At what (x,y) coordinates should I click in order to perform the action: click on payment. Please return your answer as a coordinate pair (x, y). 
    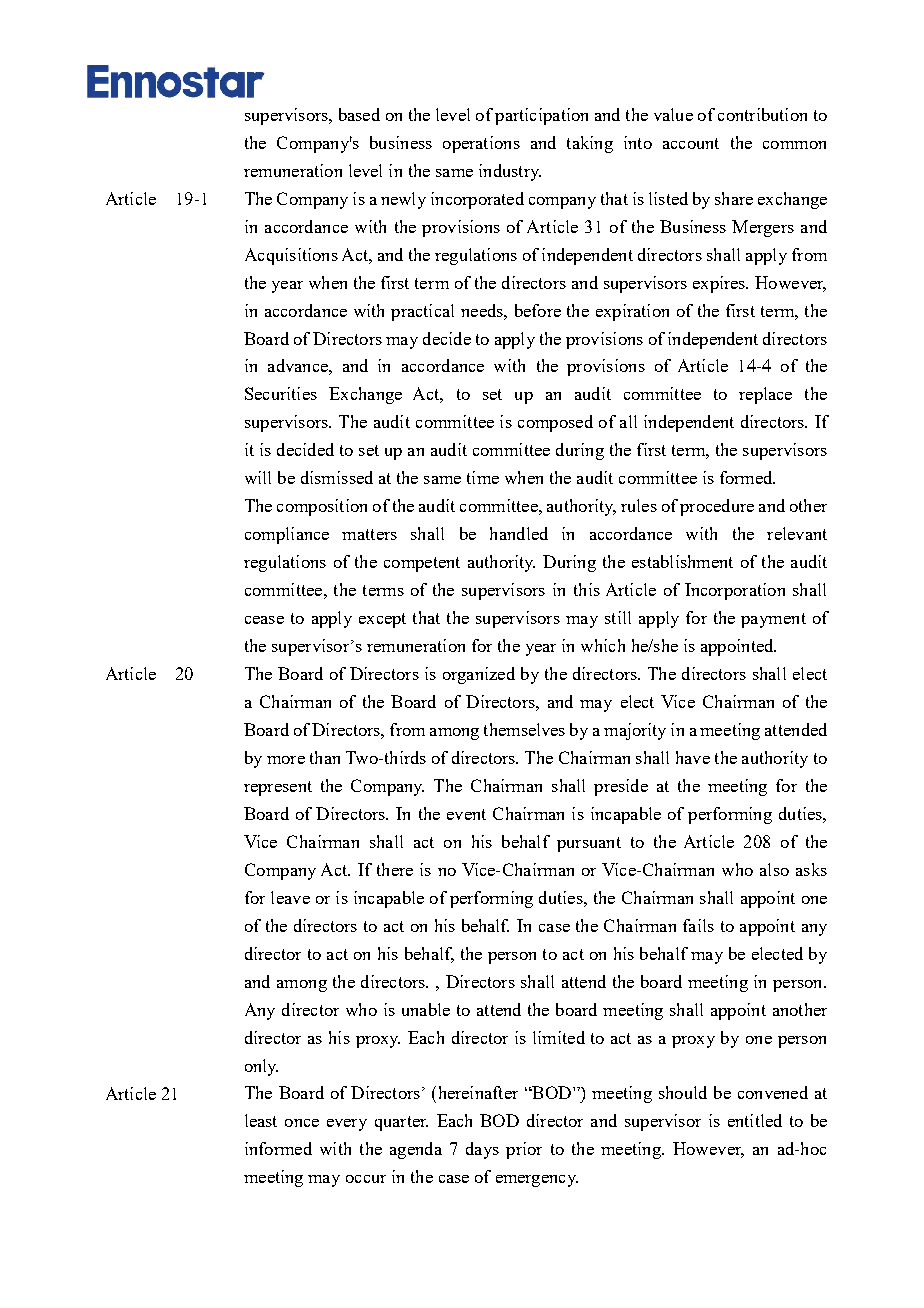
    Looking at the image, I should click on (773, 620).
